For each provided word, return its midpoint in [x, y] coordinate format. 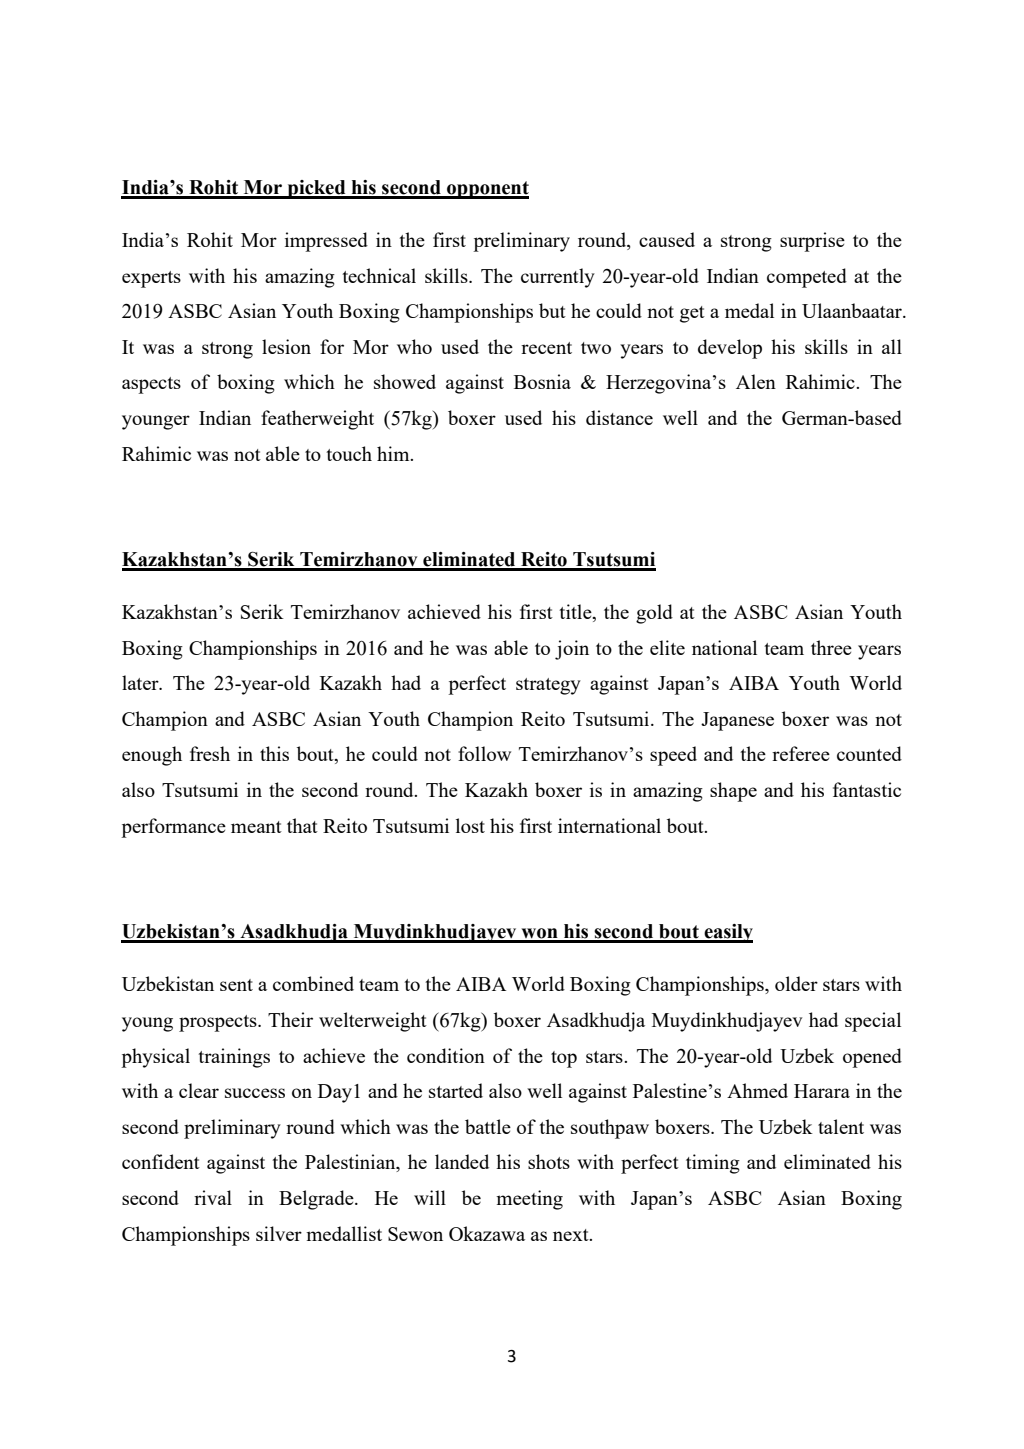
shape [733, 792]
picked [316, 189]
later [141, 682]
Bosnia [542, 381]
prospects [219, 1023]
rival [213, 1197]
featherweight [317, 420]
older [796, 983]
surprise [812, 242]
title [576, 613]
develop [730, 349]
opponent [487, 190]
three [831, 647]
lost [470, 825]
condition [446, 1055]
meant [256, 827]
